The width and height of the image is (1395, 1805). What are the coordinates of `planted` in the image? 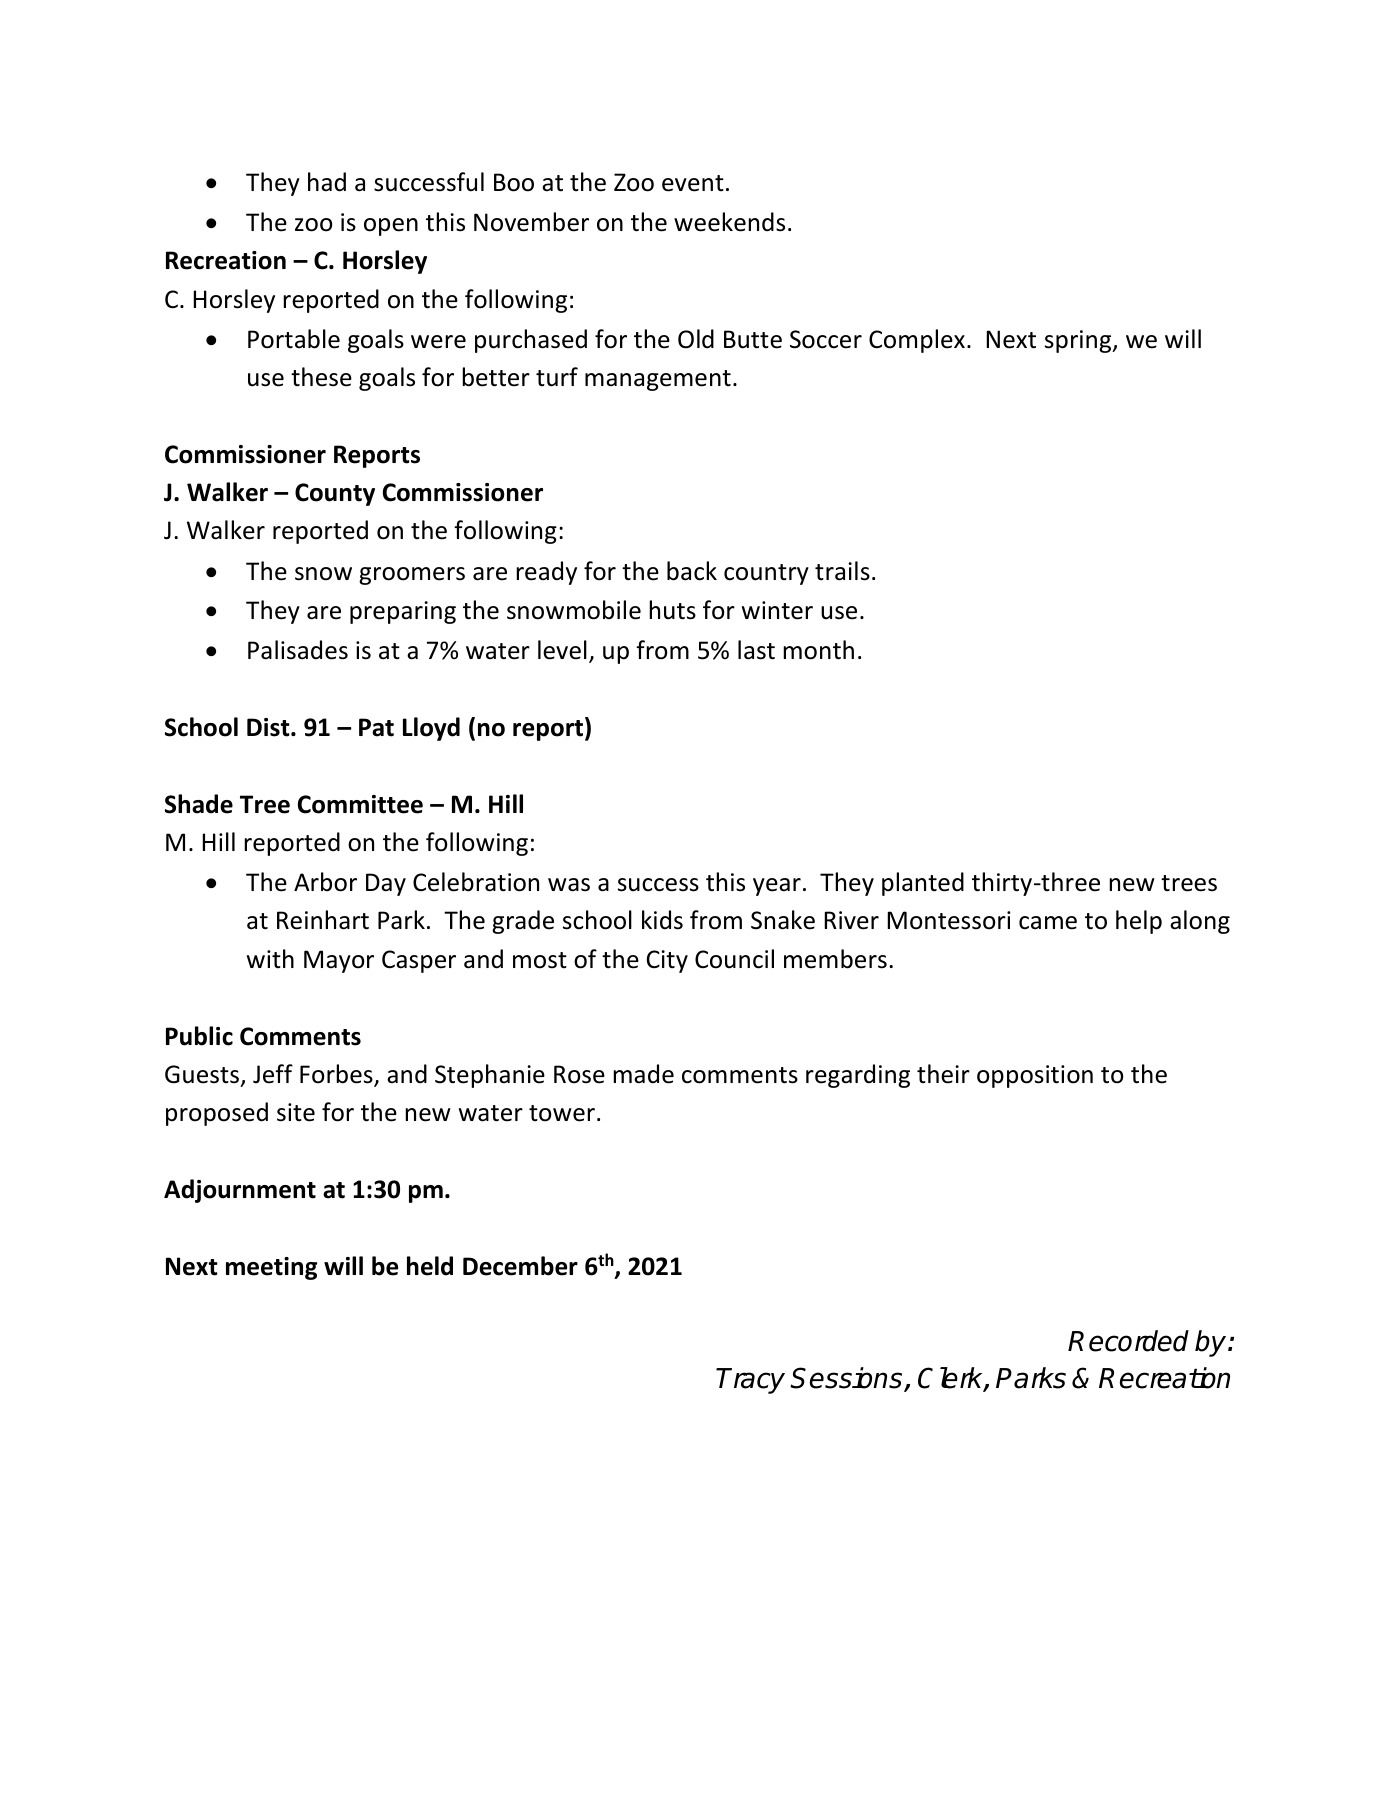 It's located at (923, 884).
